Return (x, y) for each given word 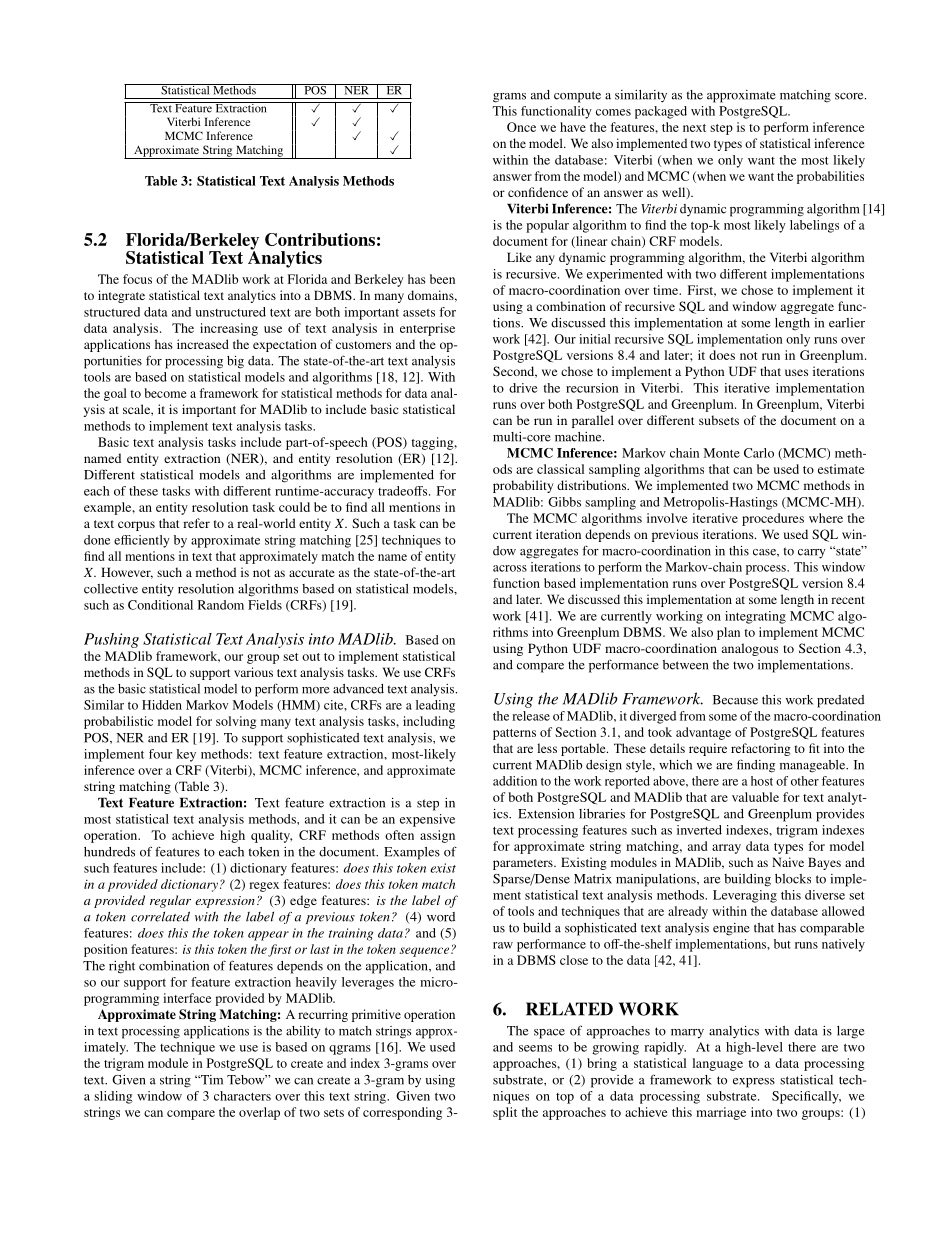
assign (437, 836)
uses (796, 372)
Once (521, 127)
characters (242, 1096)
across (510, 568)
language (717, 1064)
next (694, 128)
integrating (755, 617)
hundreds (109, 852)
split (505, 1113)
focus (137, 279)
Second (515, 372)
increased (203, 344)
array (726, 849)
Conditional (160, 605)
